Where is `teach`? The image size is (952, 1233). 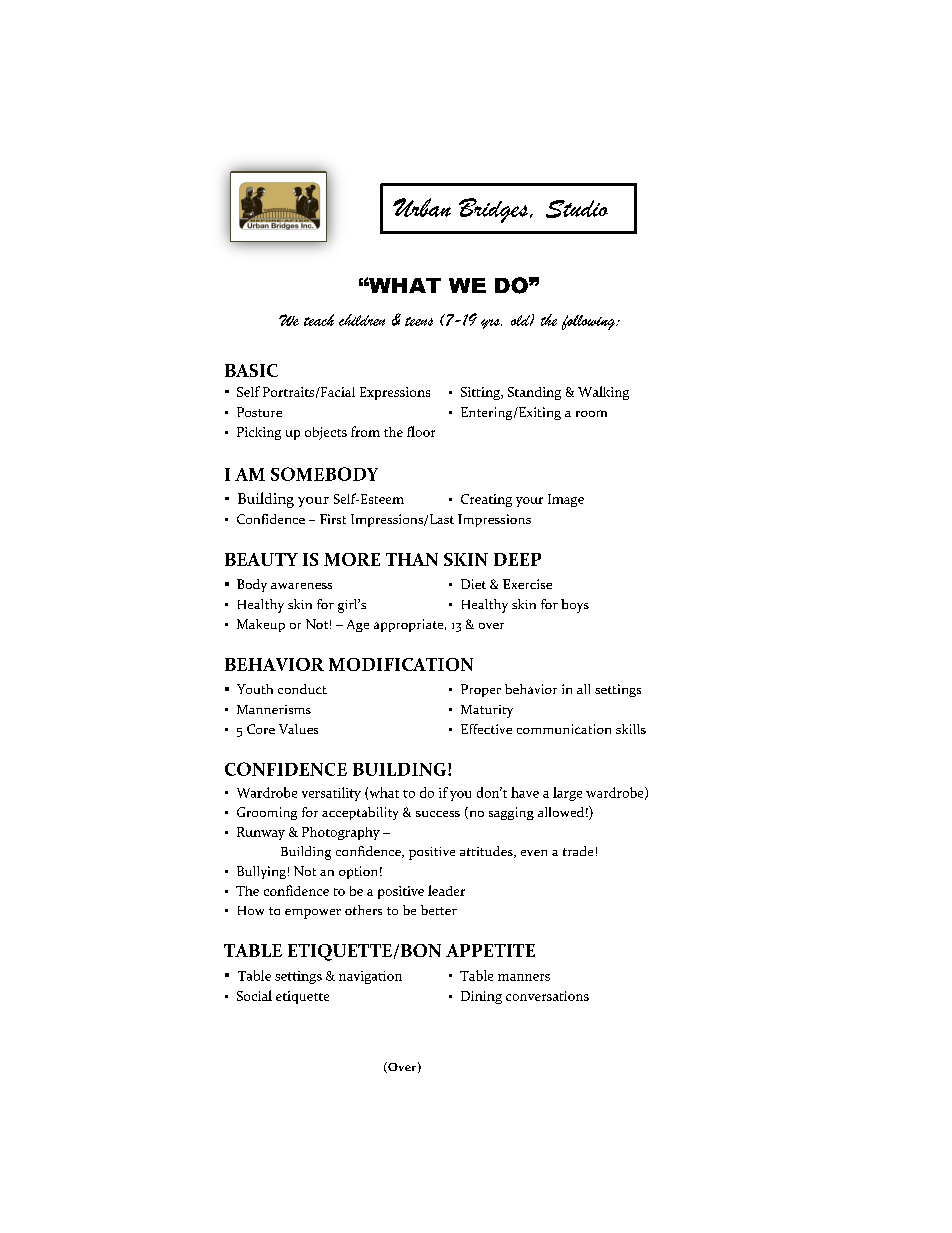
teach is located at coordinates (319, 320).
